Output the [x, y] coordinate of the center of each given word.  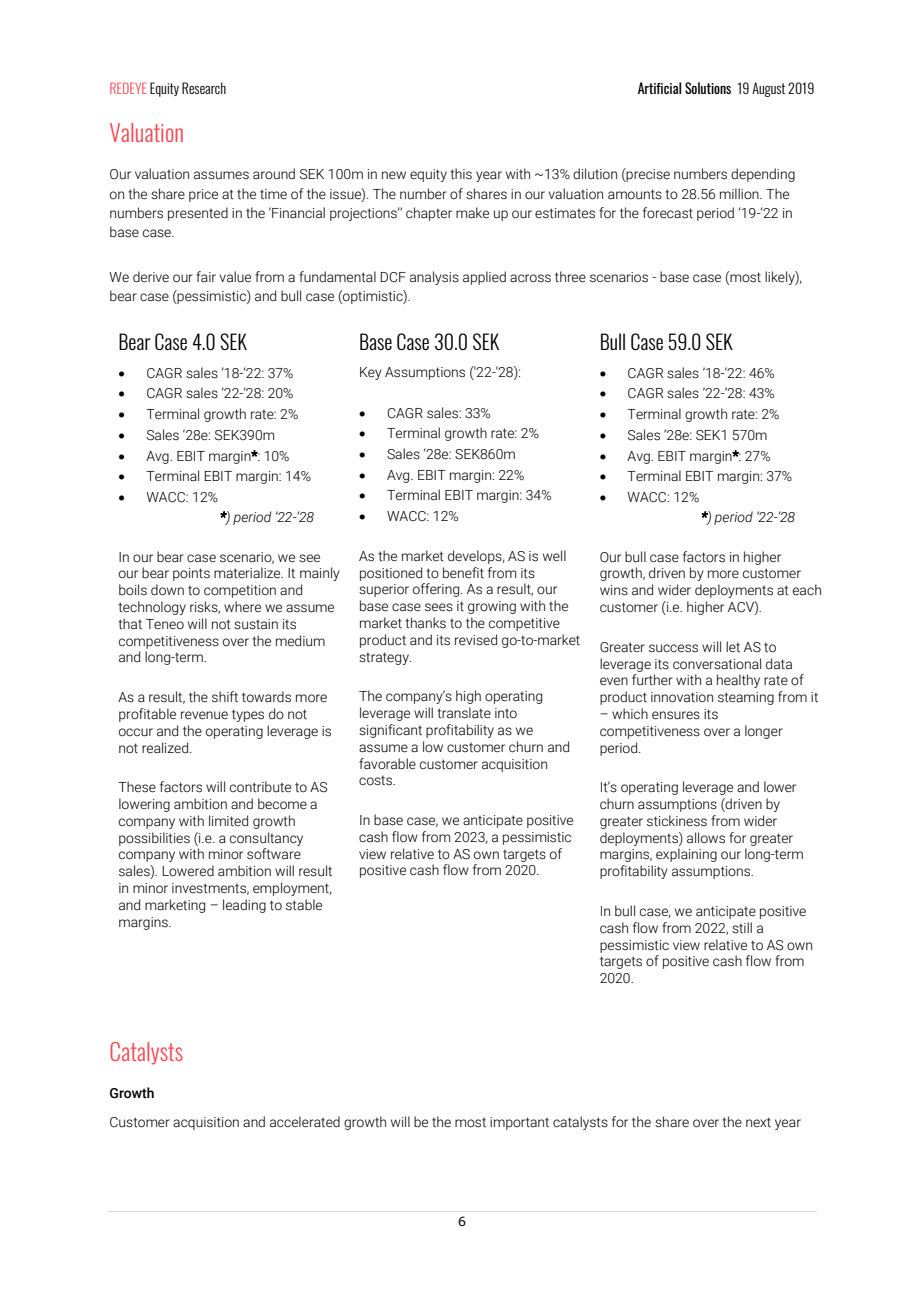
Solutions [708, 88]
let [733, 647]
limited [228, 820]
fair [206, 277]
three [570, 277]
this [461, 174]
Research [204, 88]
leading [244, 906]
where [242, 607]
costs [377, 780]
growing [492, 607]
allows [706, 838]
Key [371, 373]
